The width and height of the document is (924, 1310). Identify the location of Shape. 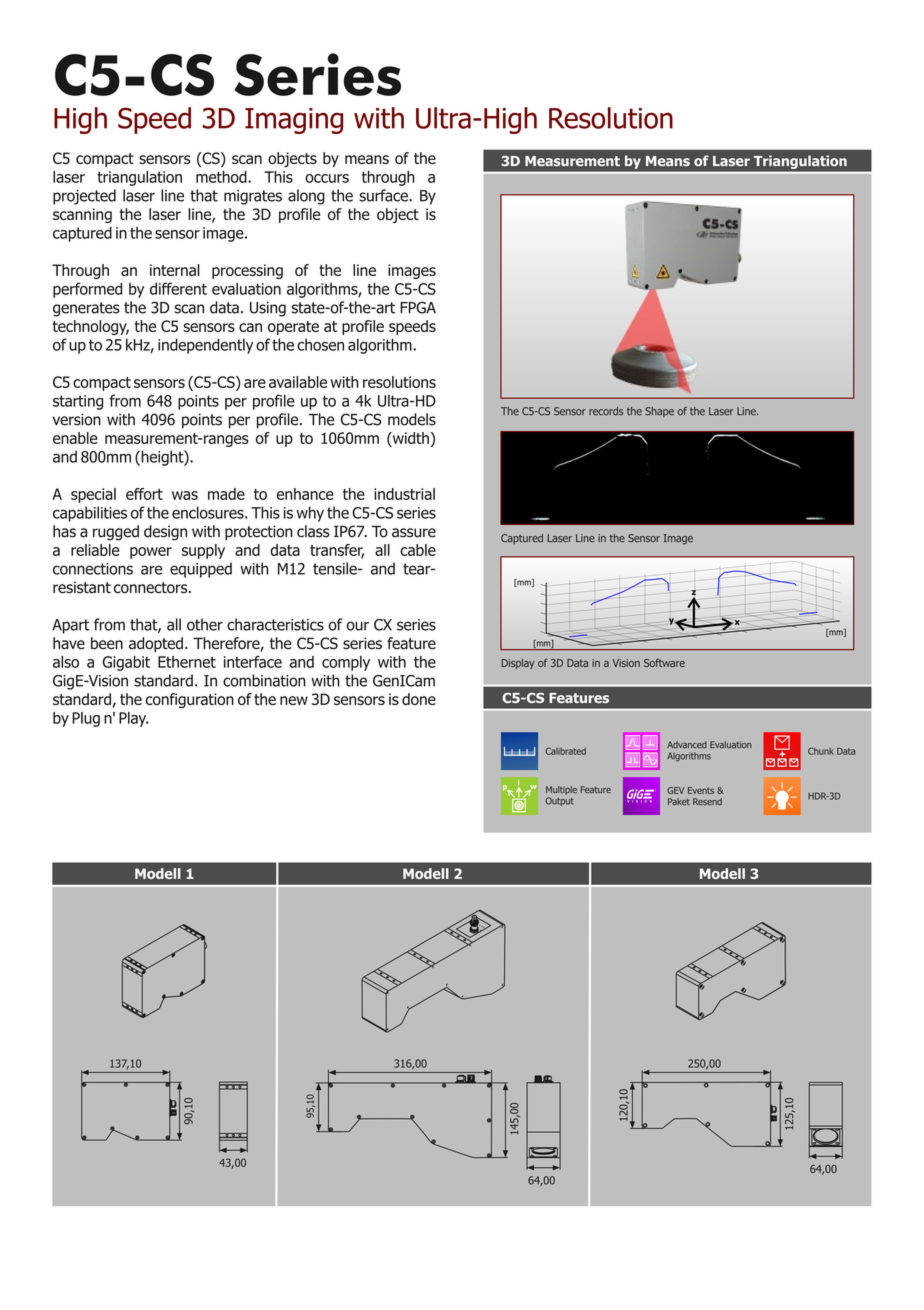
(659, 412).
